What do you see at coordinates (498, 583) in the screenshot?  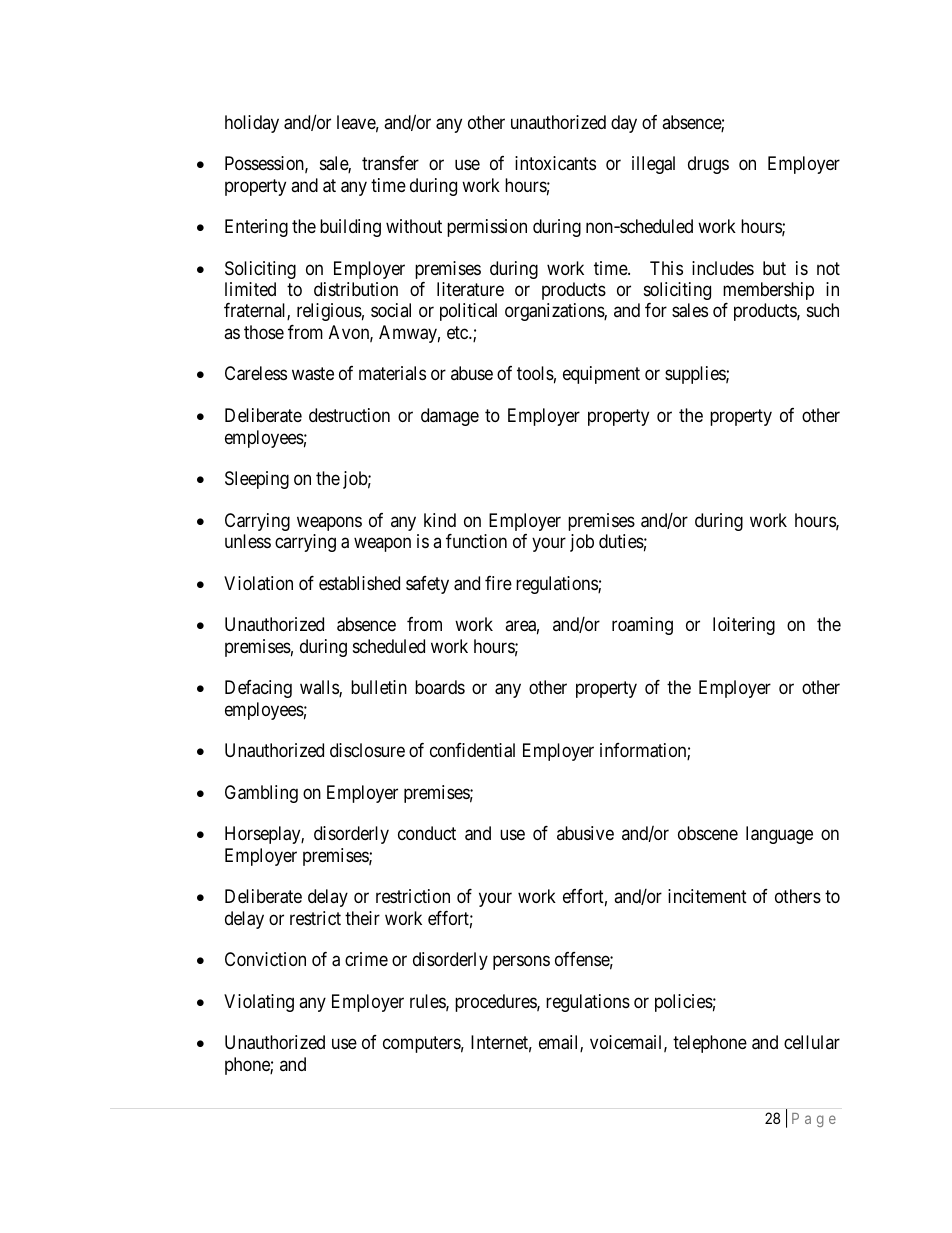 I see `fire` at bounding box center [498, 583].
